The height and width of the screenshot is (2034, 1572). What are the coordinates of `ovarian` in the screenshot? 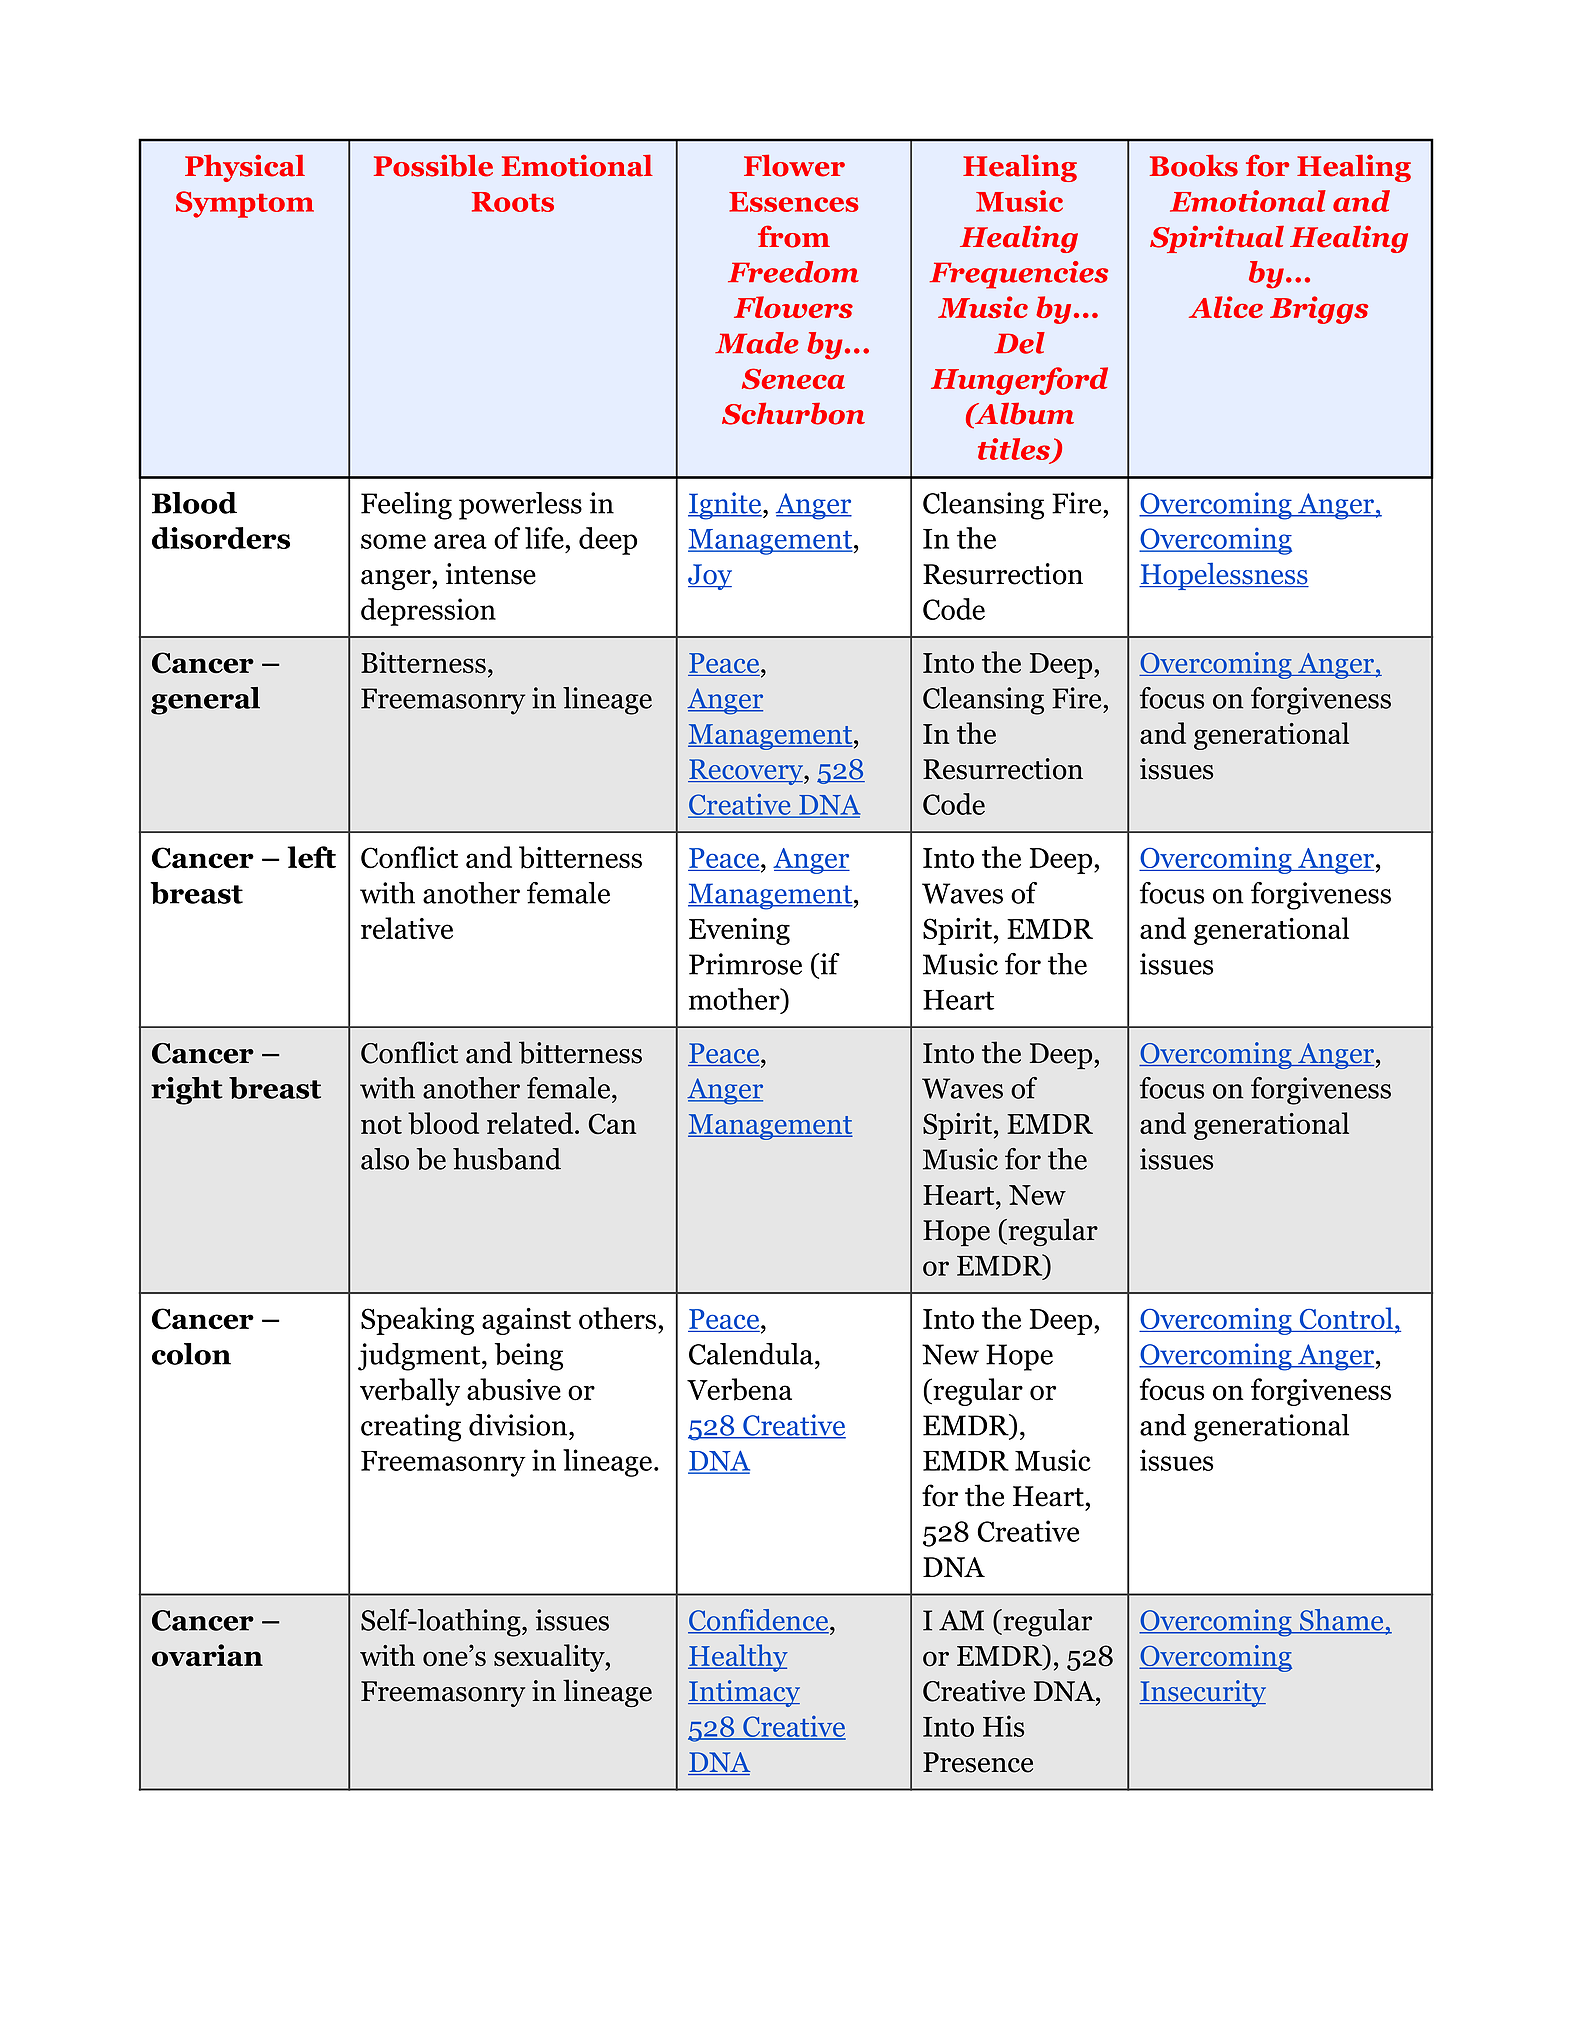 It's located at (207, 1655).
